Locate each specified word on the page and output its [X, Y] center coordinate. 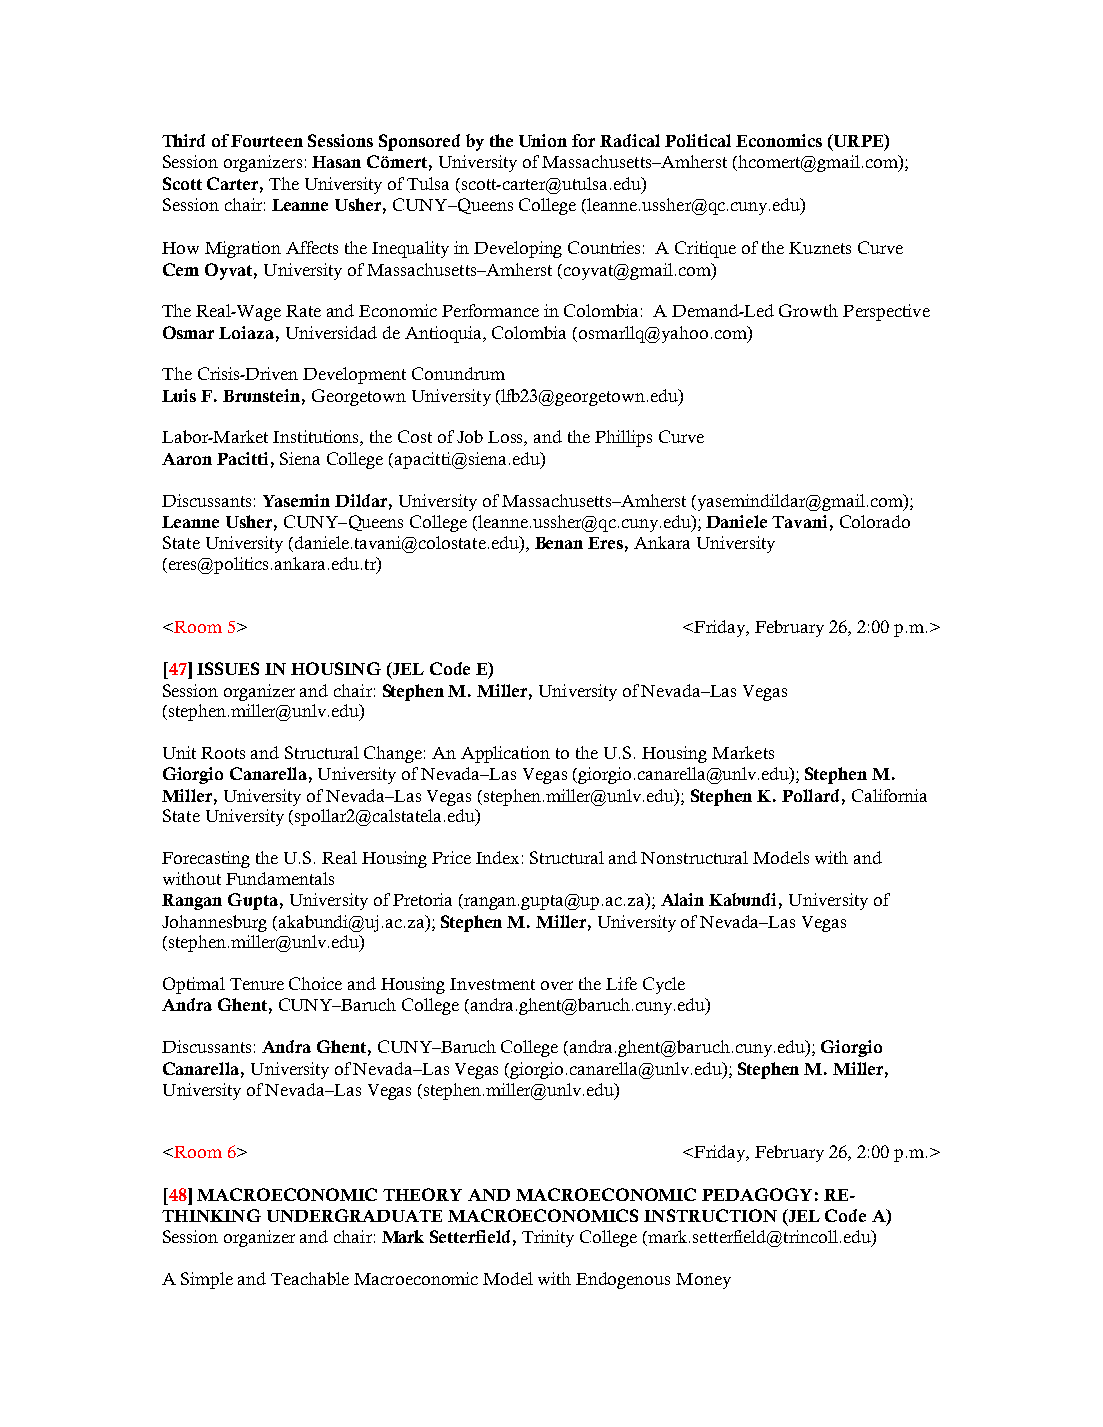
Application [505, 754]
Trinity [548, 1238]
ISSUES [228, 668]
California [889, 795]
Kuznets [820, 248]
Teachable [310, 1278]
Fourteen [267, 141]
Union [543, 140]
